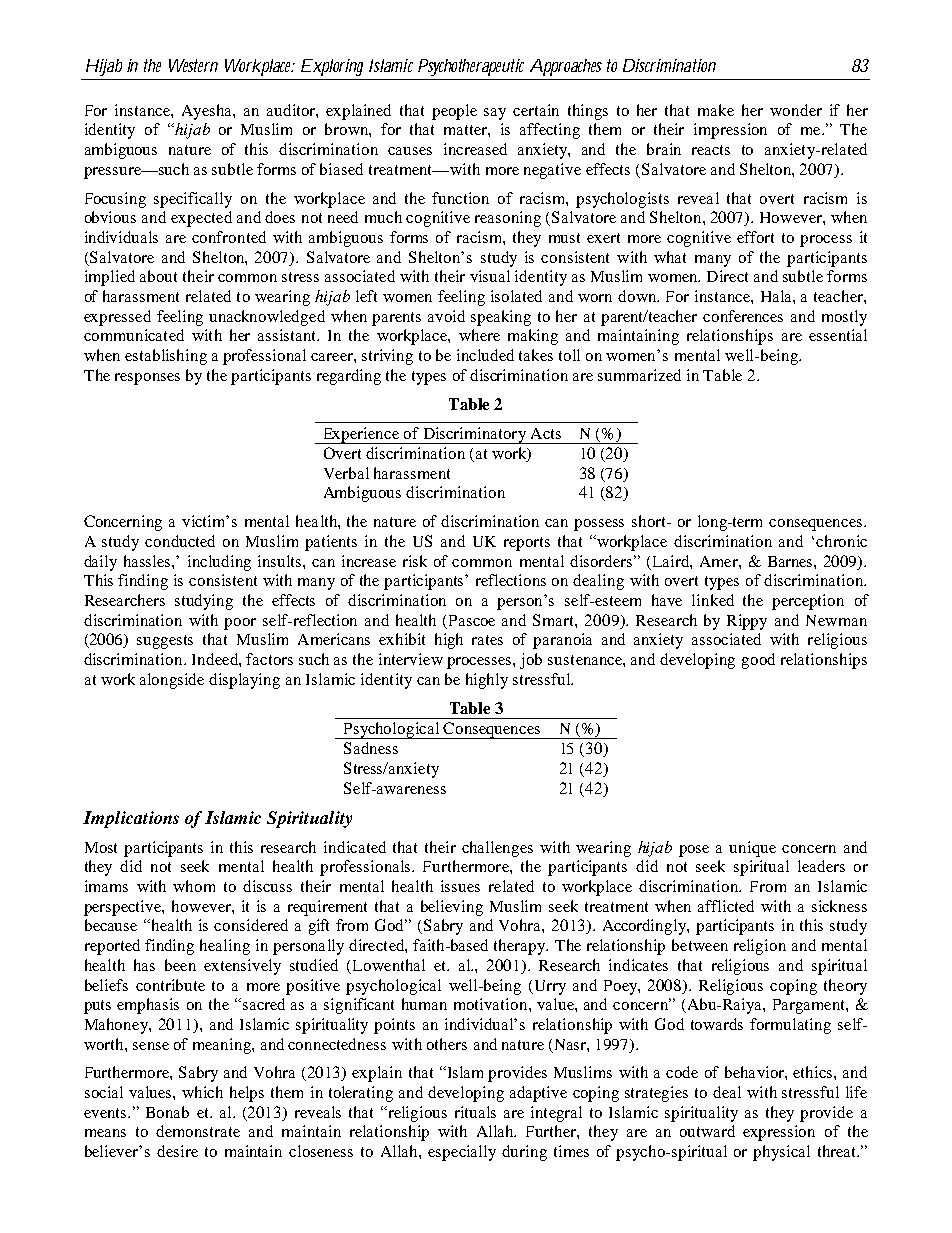 The width and height of the page is (952, 1233). I want to click on establishing, so click(166, 357).
